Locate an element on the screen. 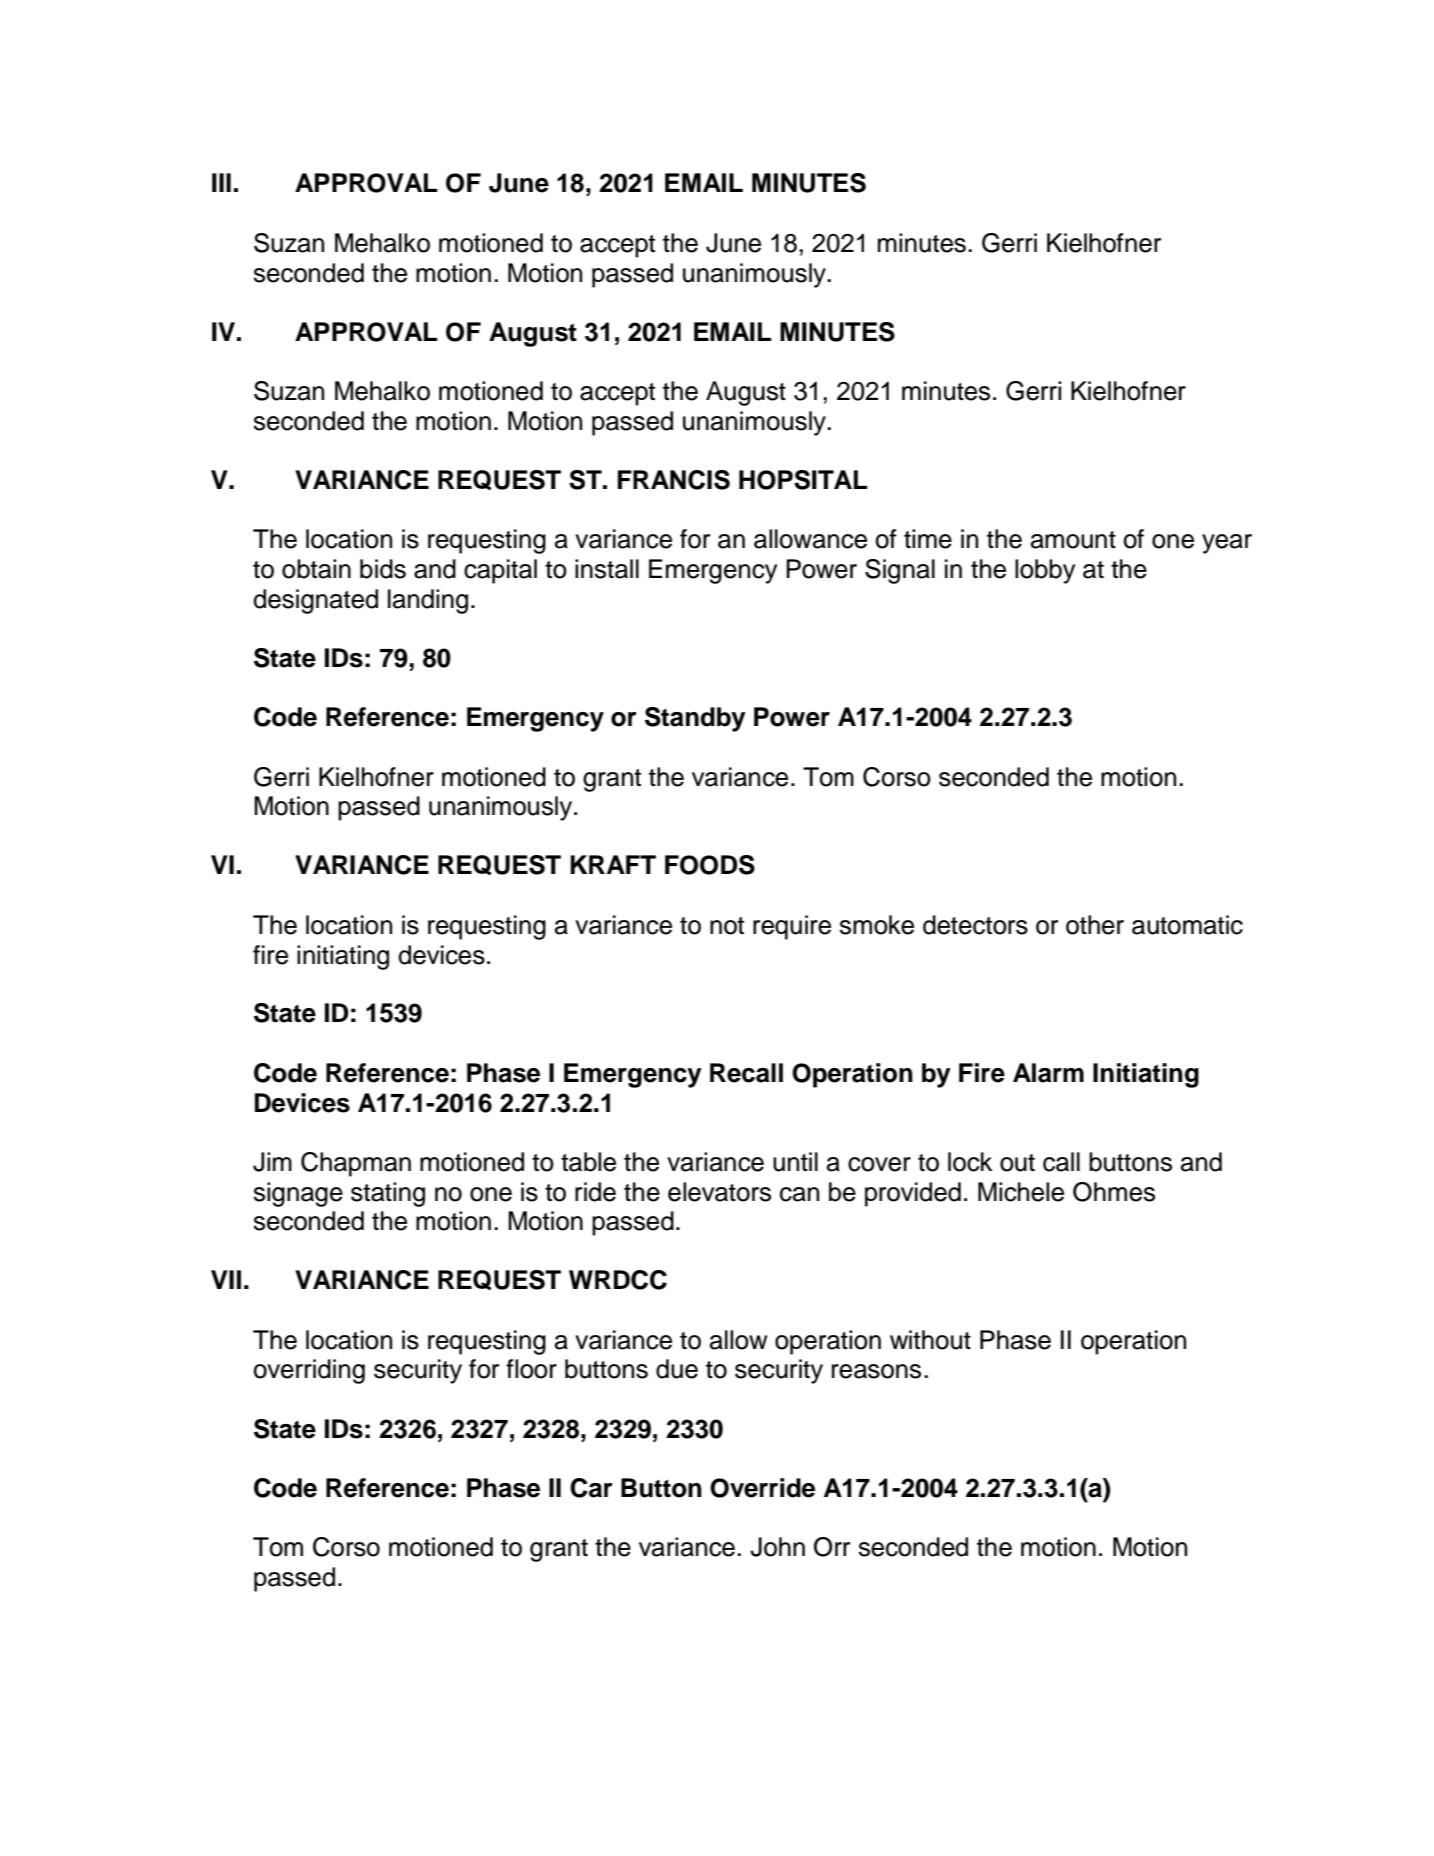  FRANCIS is located at coordinates (674, 480).
